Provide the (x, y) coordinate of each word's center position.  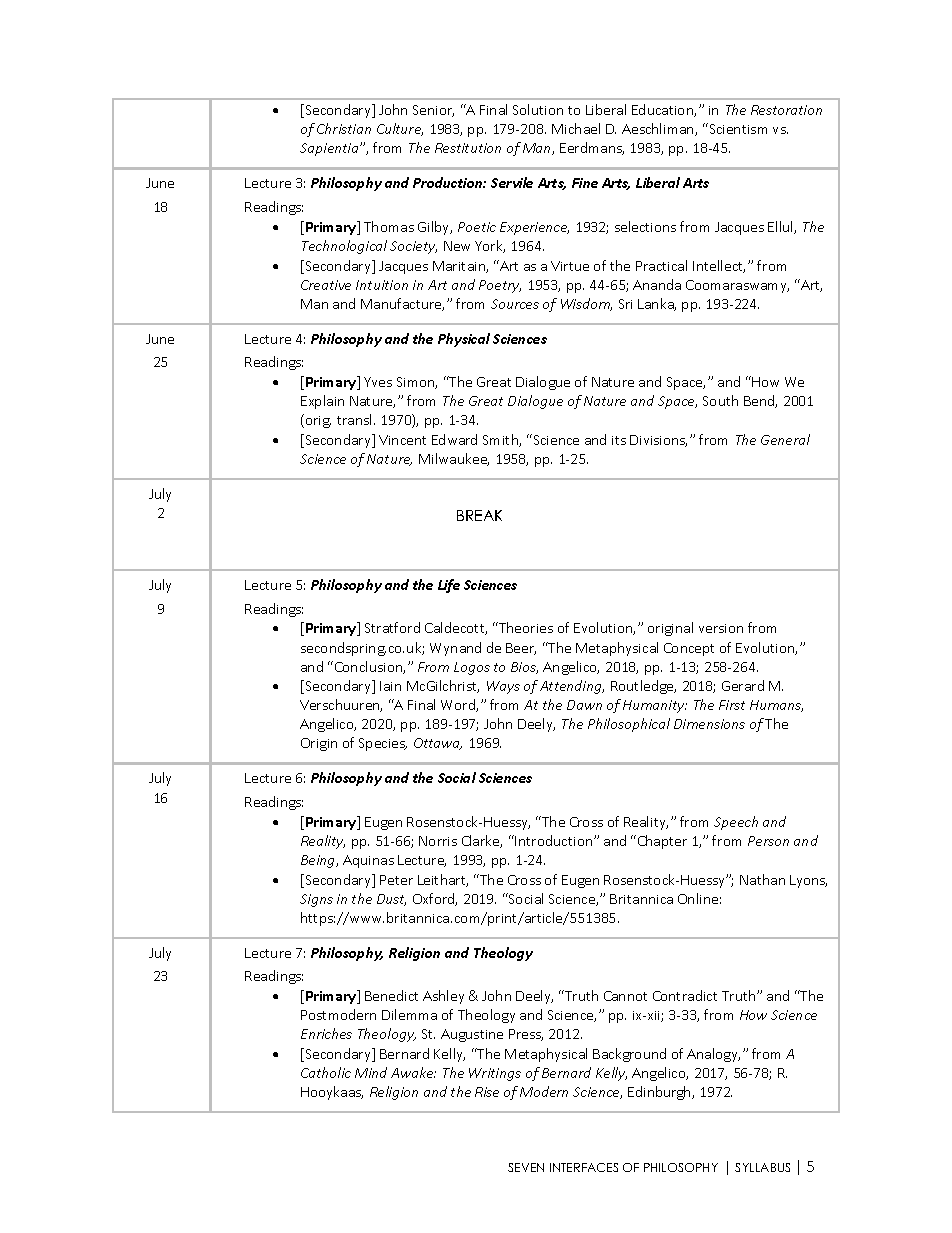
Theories (525, 627)
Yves (378, 382)
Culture (400, 129)
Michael (576, 128)
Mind (371, 1072)
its (619, 440)
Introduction (554, 840)
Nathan (762, 879)
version (721, 628)
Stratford (392, 627)
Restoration (786, 110)
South (720, 400)
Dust (391, 900)
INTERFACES (584, 1167)
